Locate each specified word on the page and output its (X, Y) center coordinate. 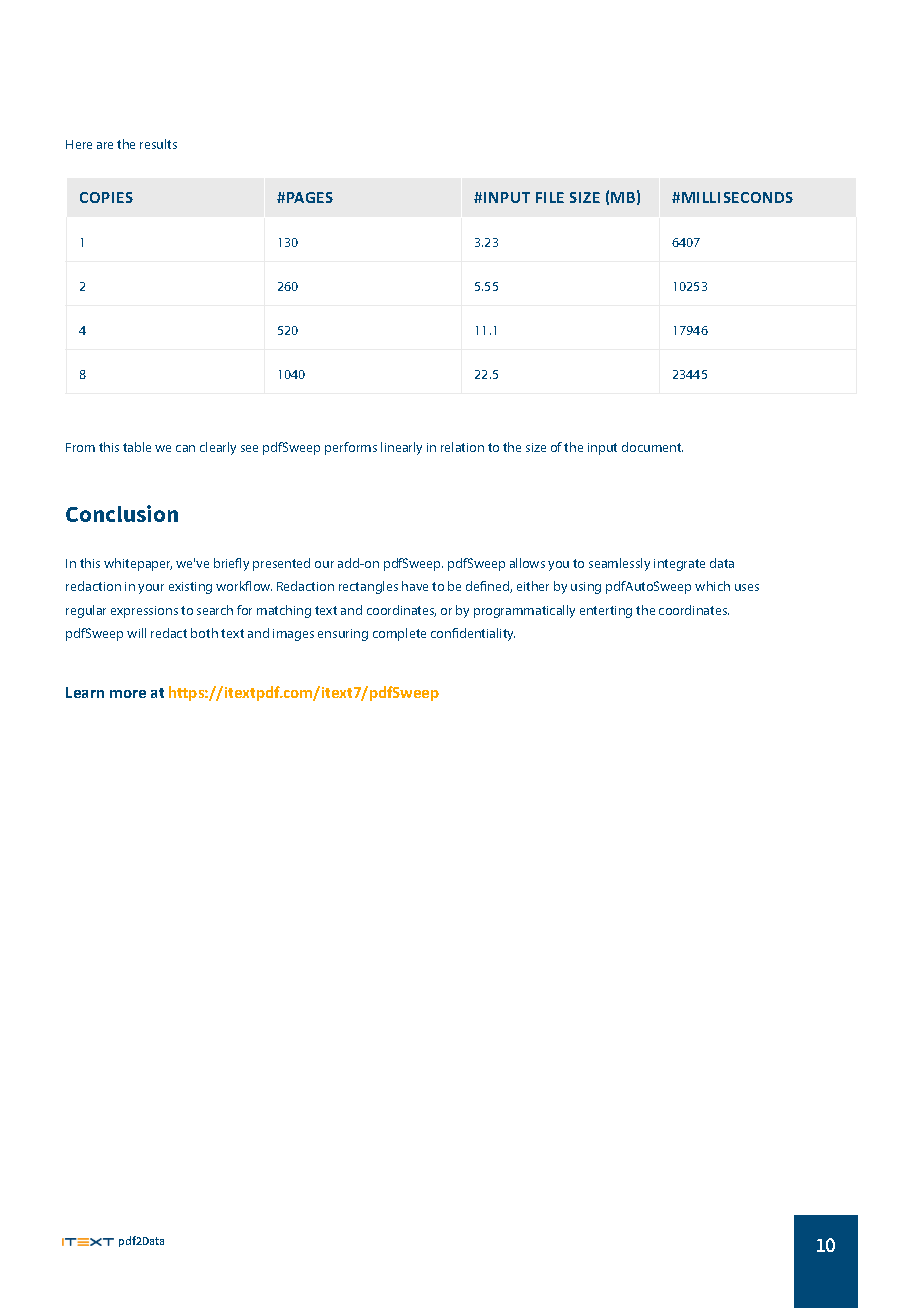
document (652, 447)
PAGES (310, 197)
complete (399, 634)
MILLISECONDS (737, 197)
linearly (401, 448)
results (158, 144)
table (137, 447)
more (128, 694)
